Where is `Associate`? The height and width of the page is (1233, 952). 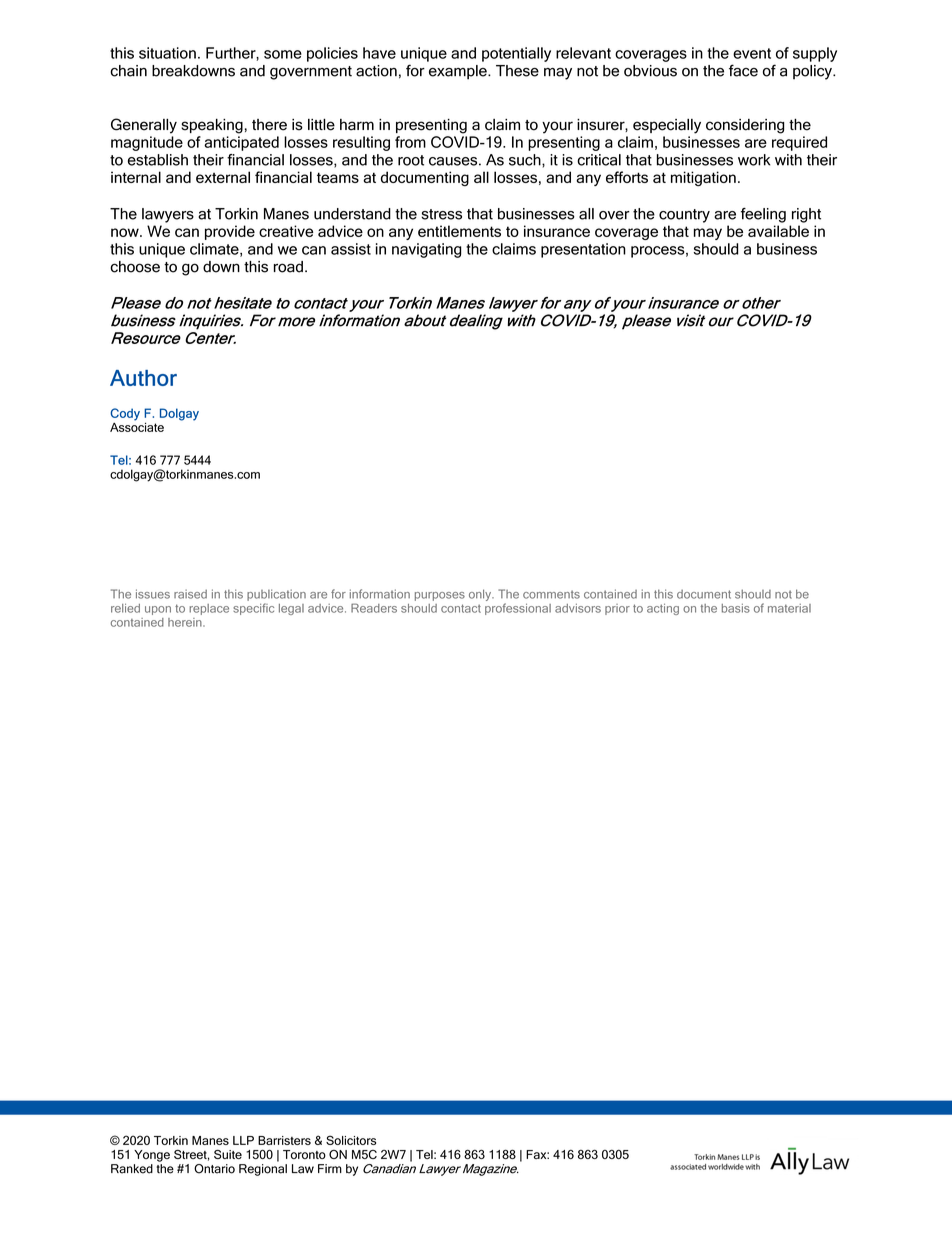 Associate is located at coordinates (137, 426).
